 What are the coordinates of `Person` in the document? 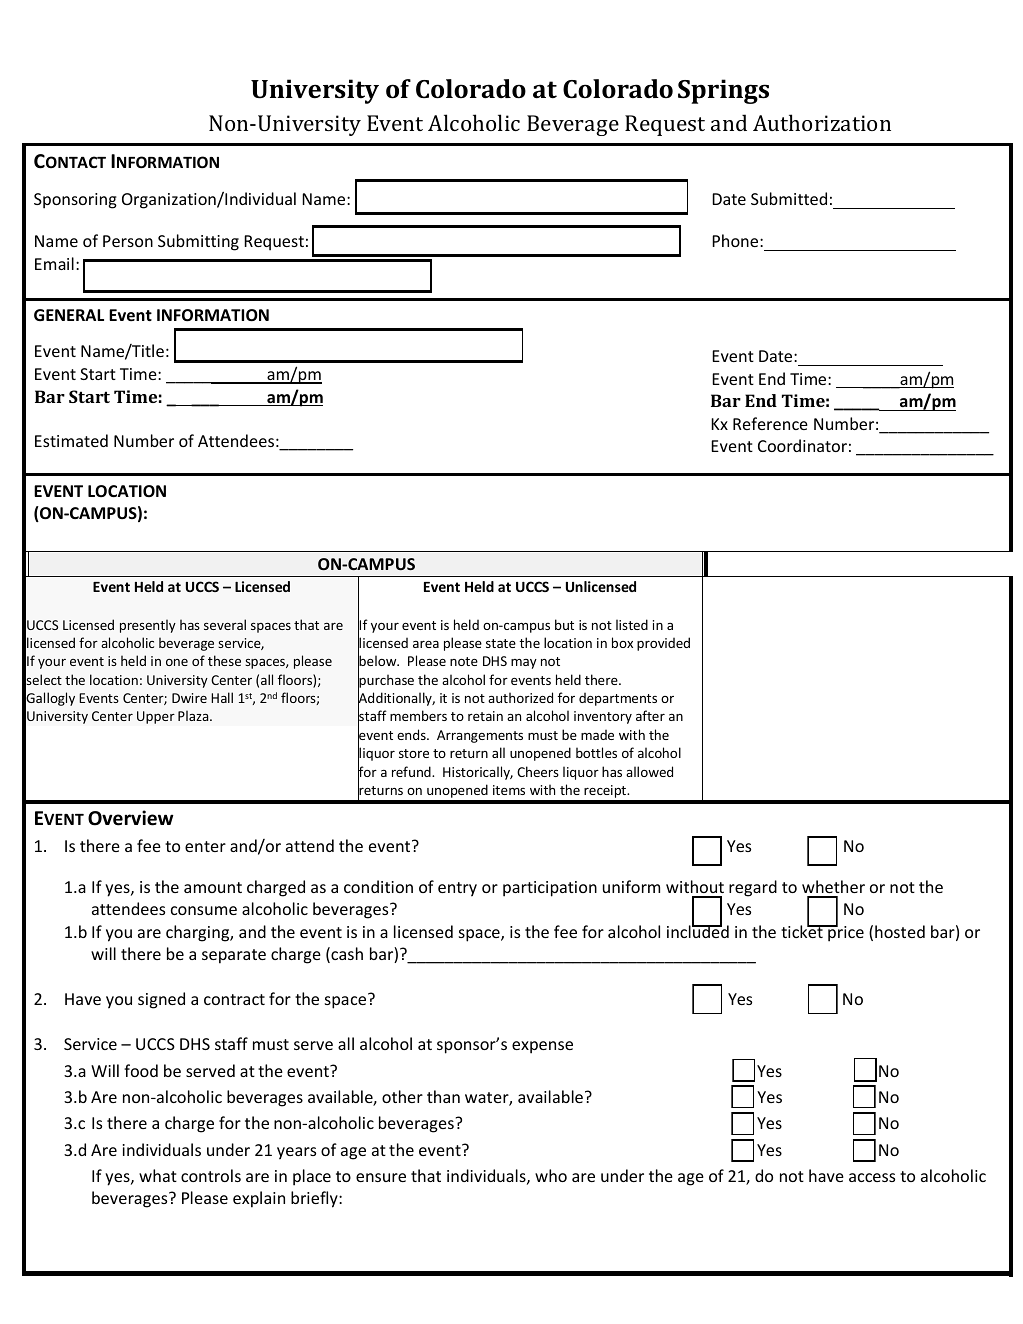 It's located at (128, 241).
